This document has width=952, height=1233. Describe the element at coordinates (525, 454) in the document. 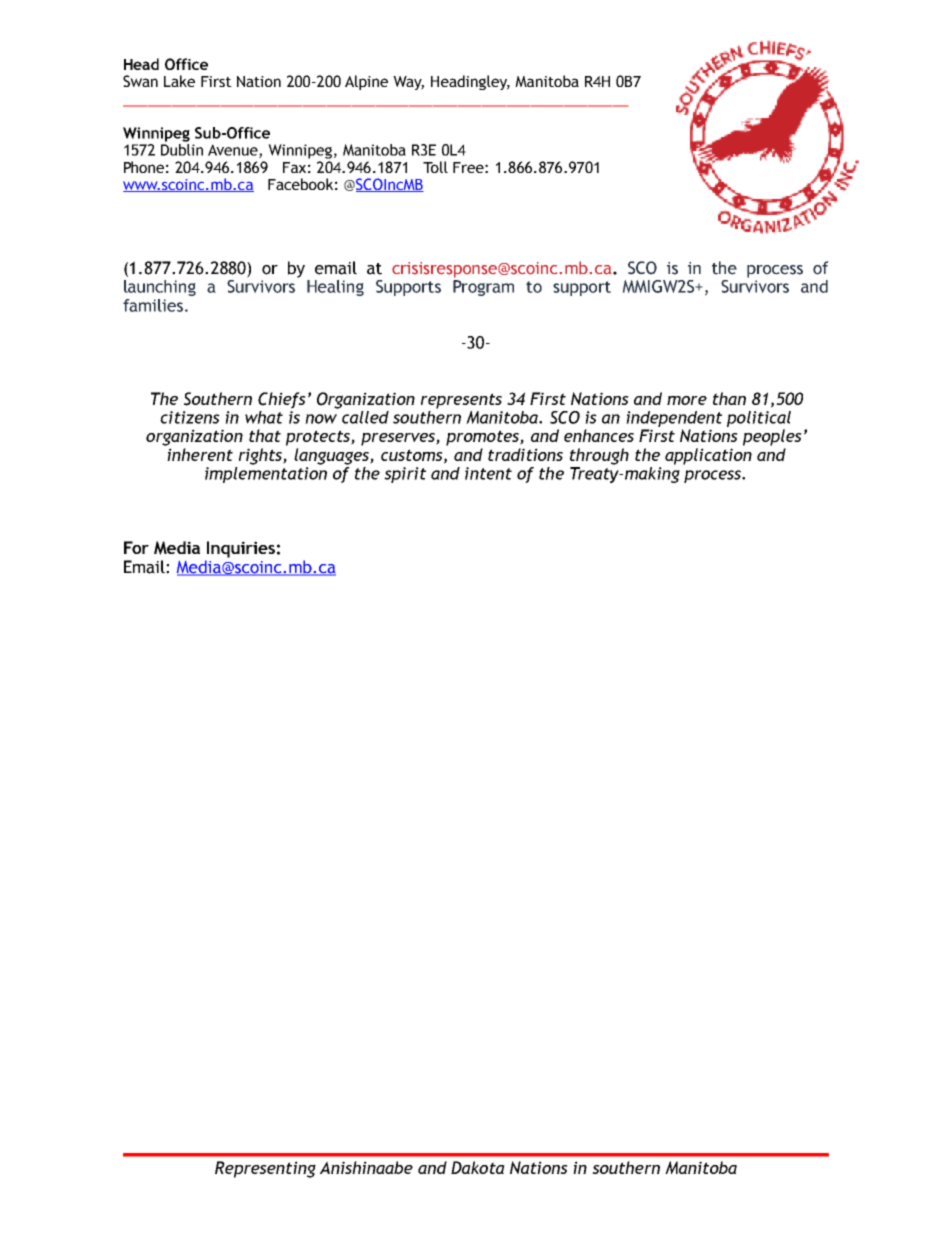

I see `traditions` at that location.
